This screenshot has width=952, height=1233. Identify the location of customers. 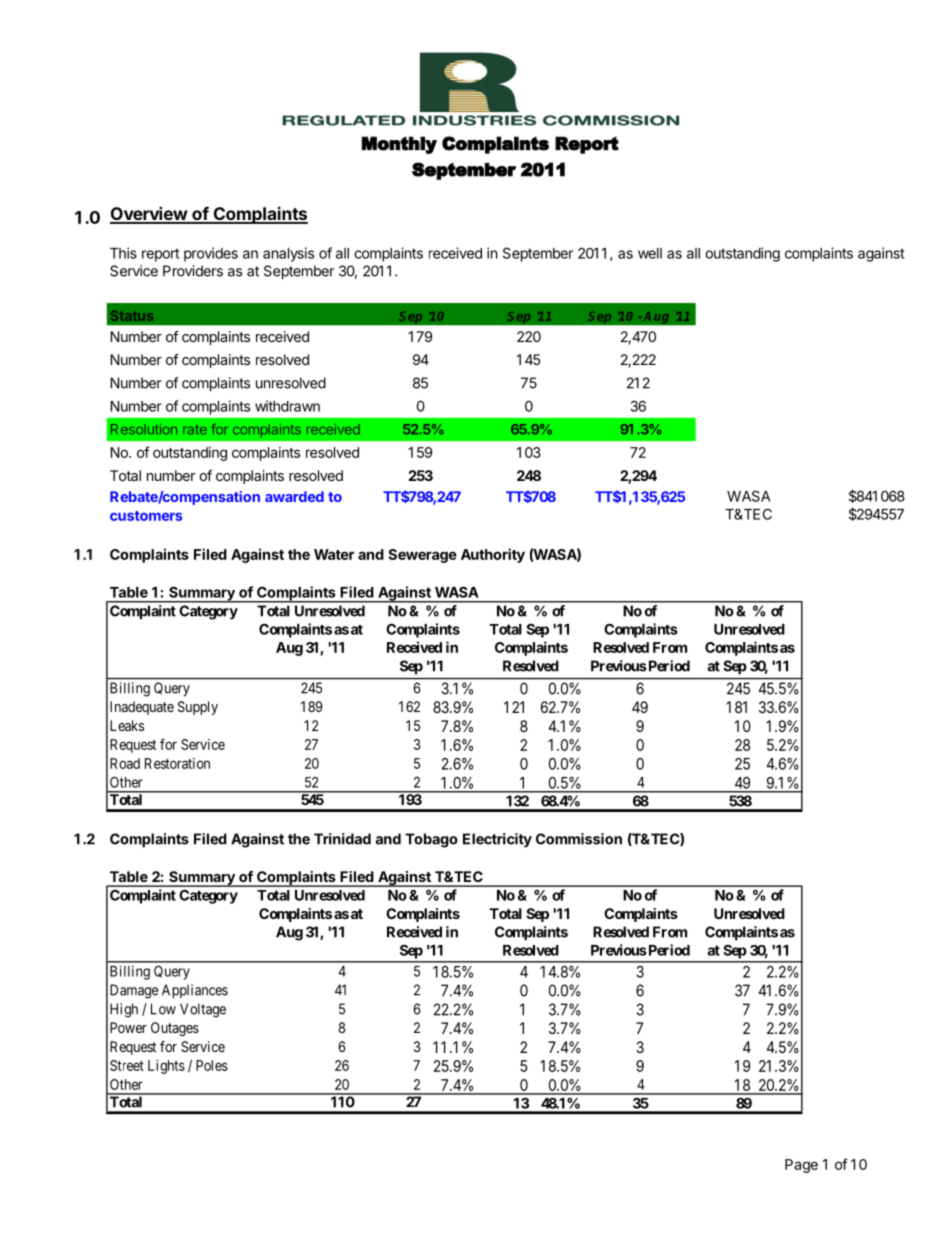
(146, 516).
